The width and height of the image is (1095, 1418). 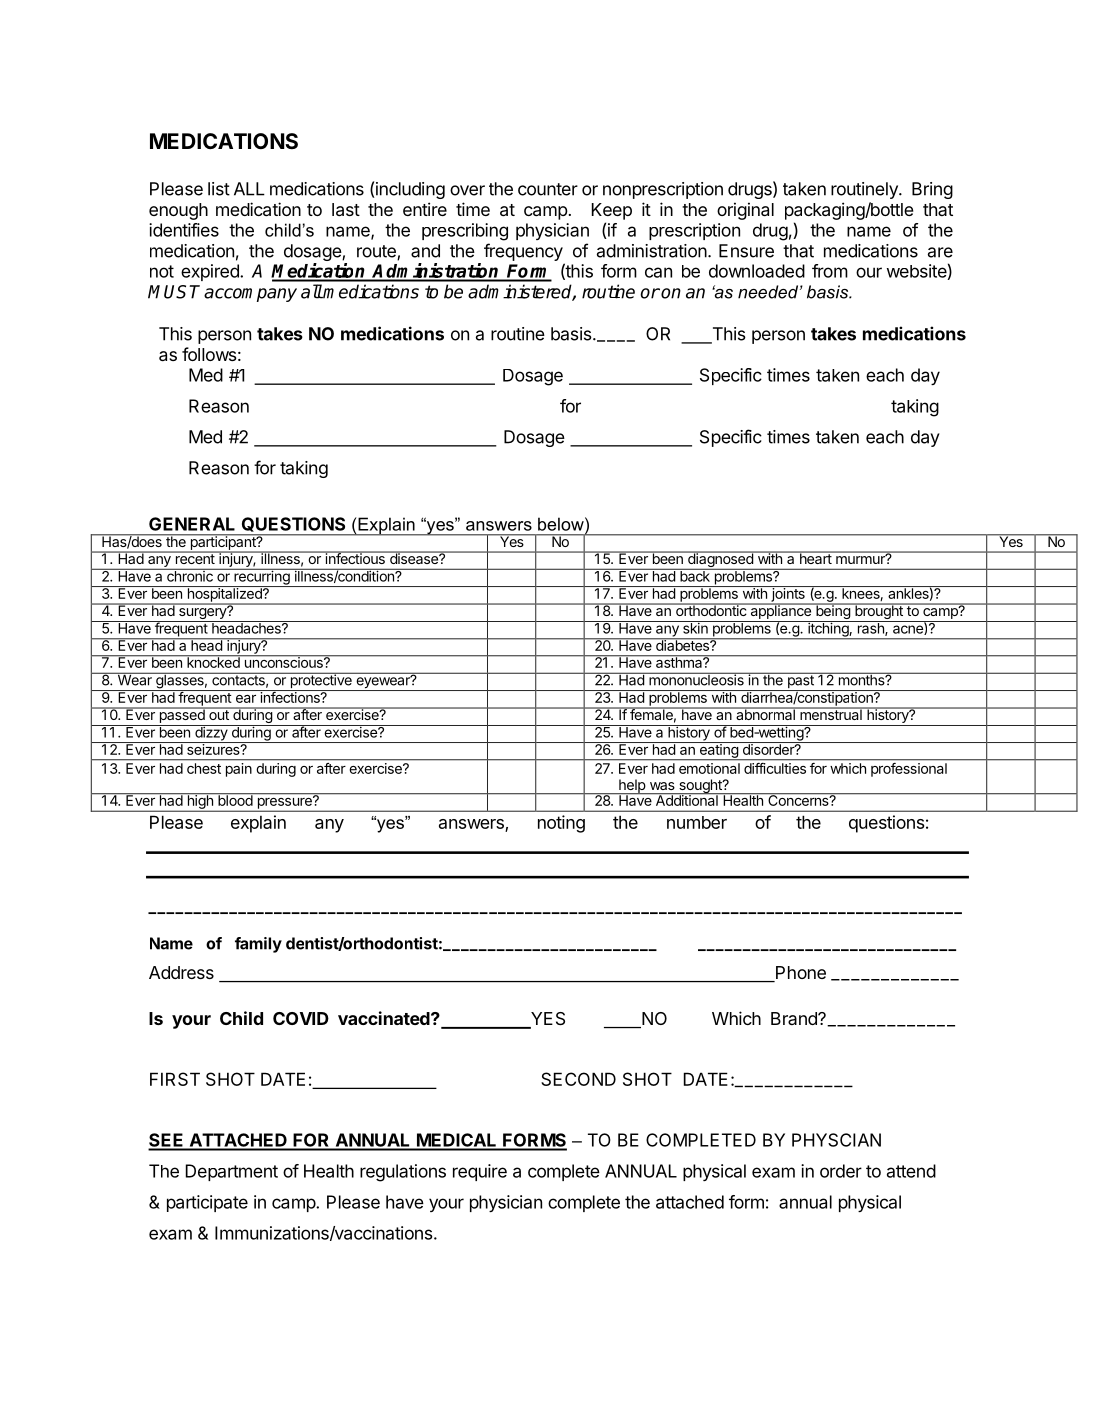 I want to click on menstrual, so click(x=831, y=713).
